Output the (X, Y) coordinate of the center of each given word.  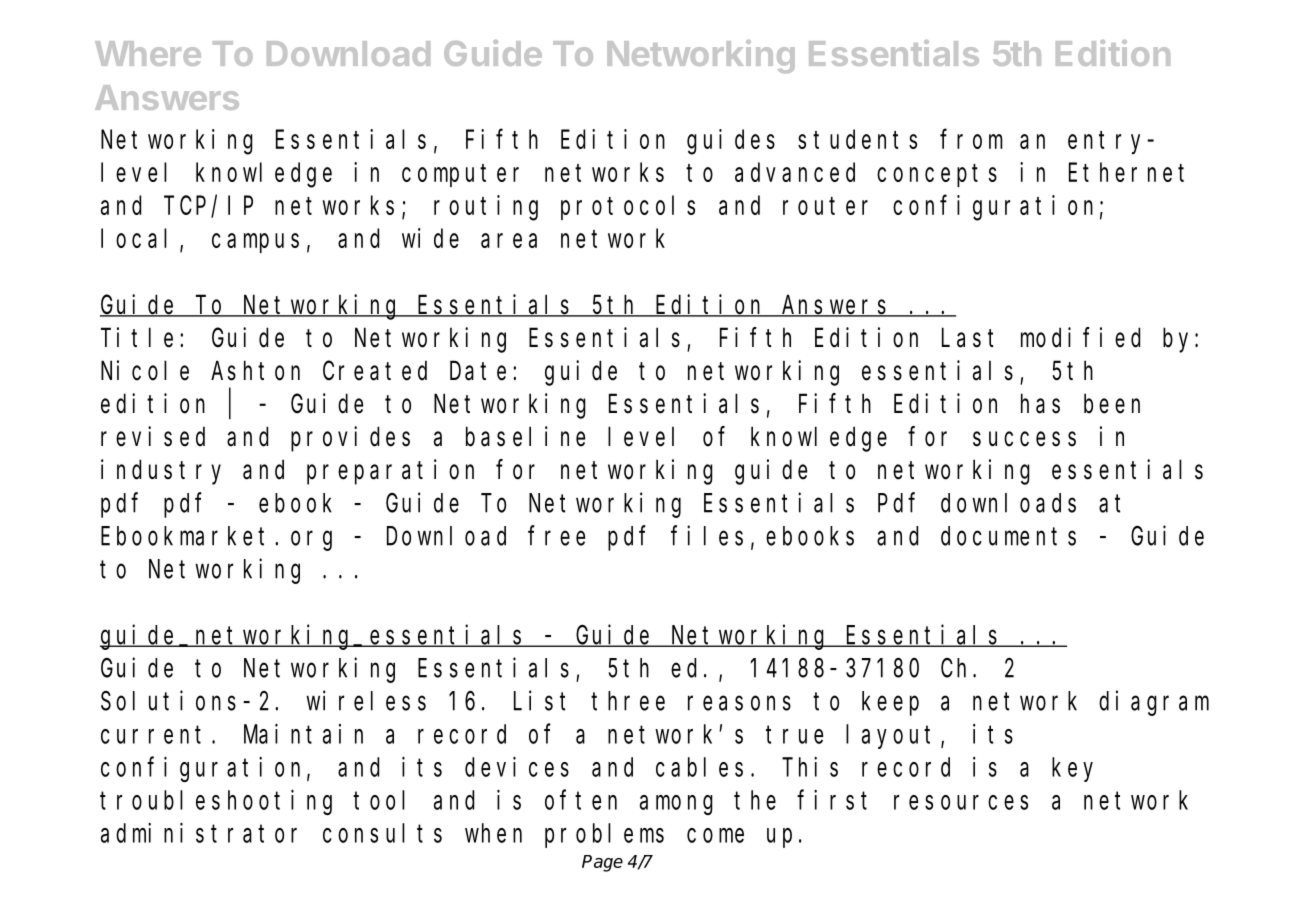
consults (382, 833)
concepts (937, 175)
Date (478, 372)
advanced (795, 172)
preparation (390, 472)
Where (148, 53)
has (1040, 404)
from (971, 139)
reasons (739, 703)
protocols (628, 208)
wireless (366, 701)
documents (1008, 536)
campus (255, 243)
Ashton (255, 371)
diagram (1154, 703)
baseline (525, 436)
